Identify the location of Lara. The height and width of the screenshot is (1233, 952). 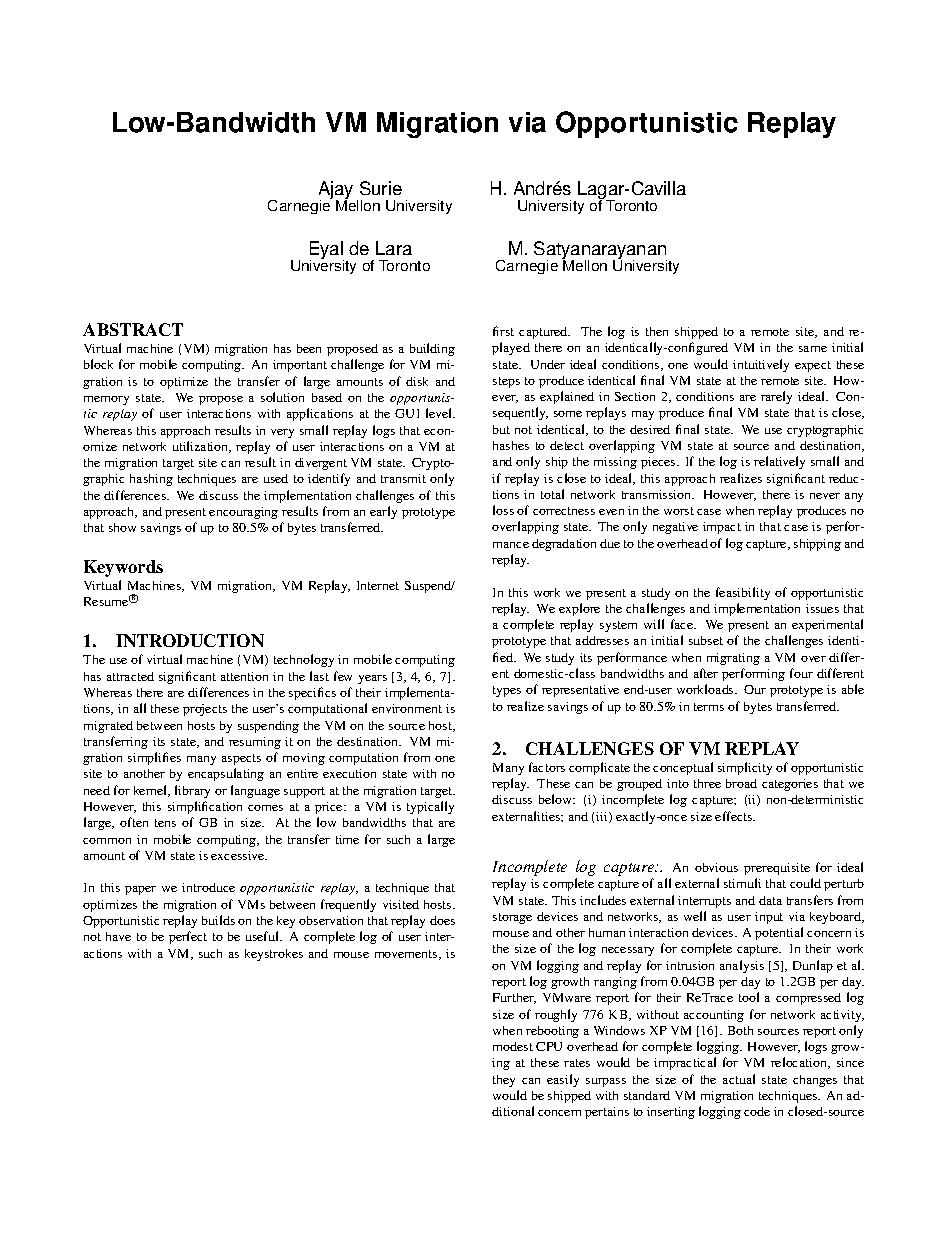
(394, 248).
